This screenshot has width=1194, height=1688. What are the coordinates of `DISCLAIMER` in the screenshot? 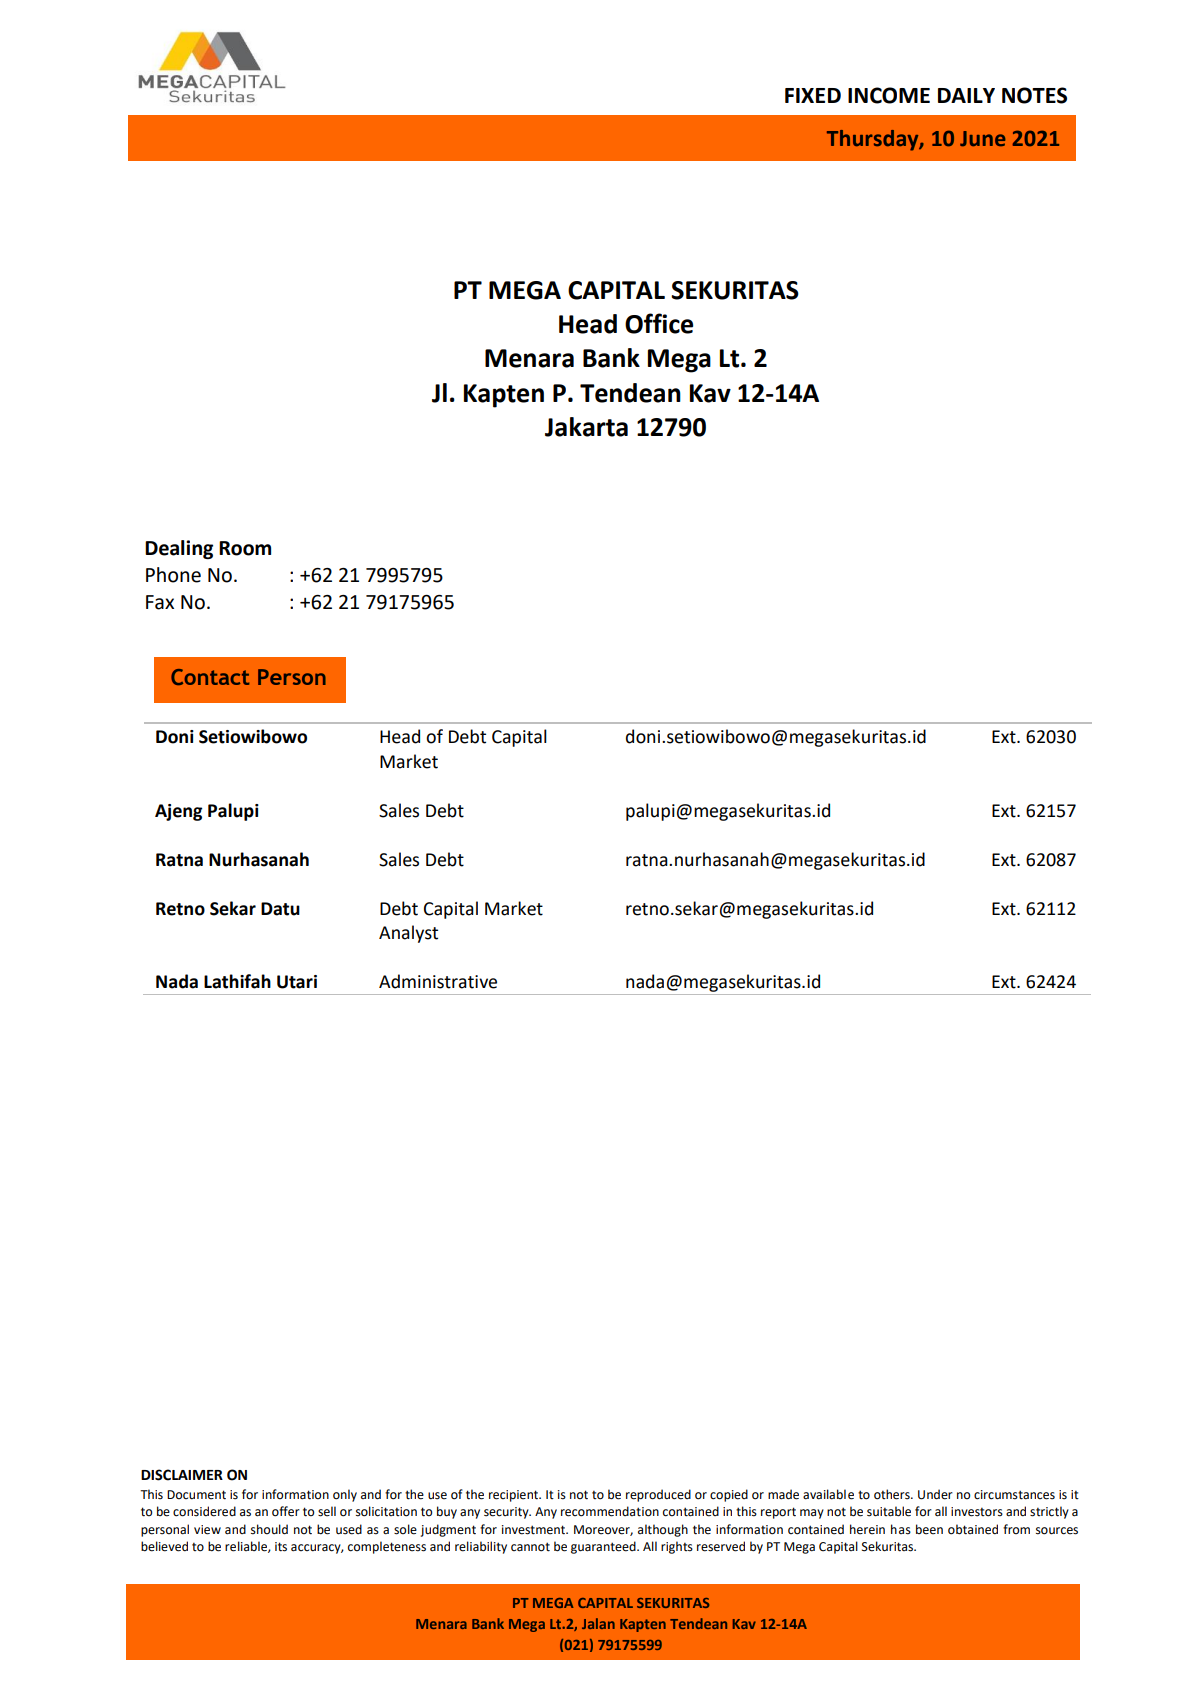 It's located at (182, 1475).
